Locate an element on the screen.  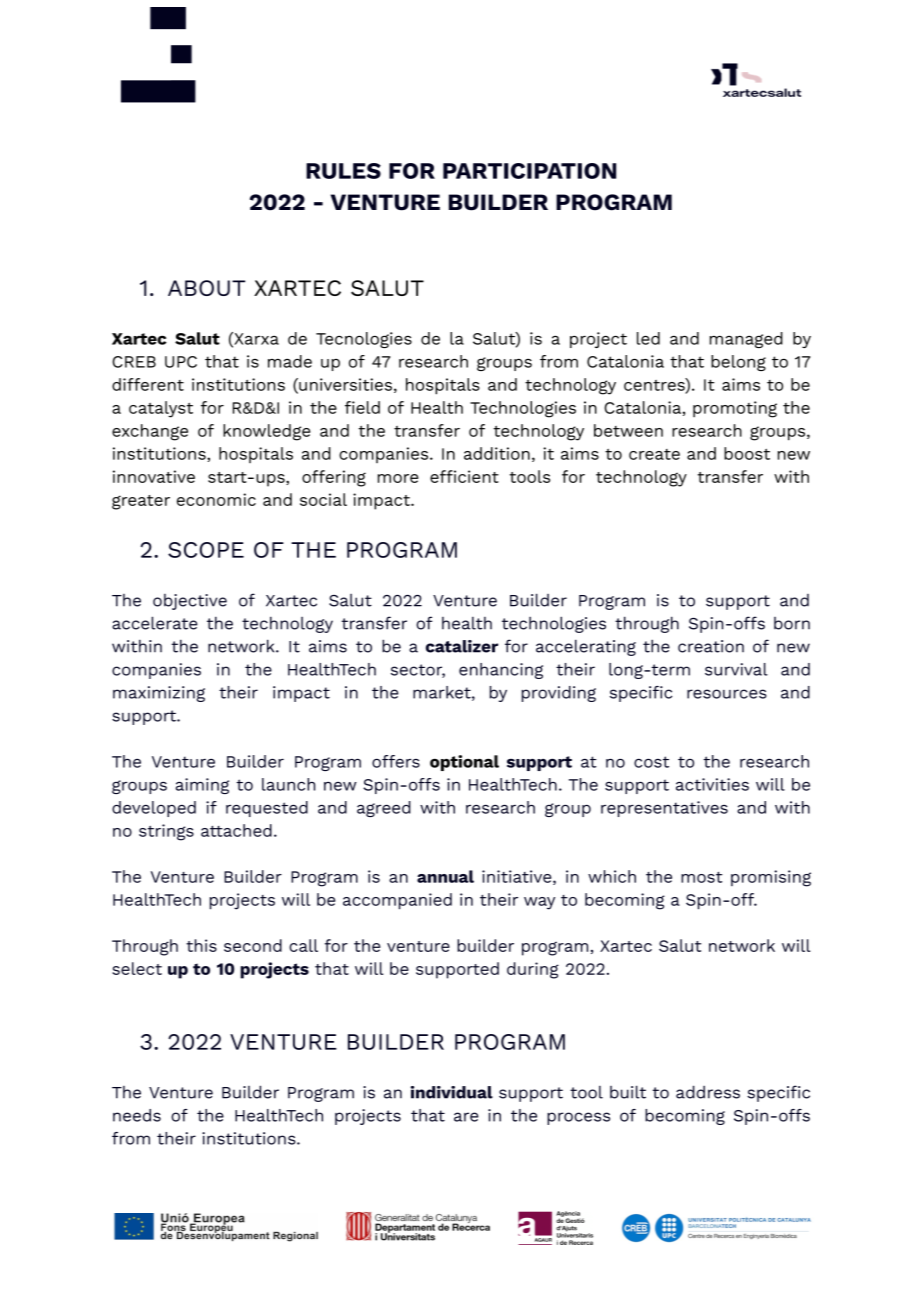
managed is located at coordinates (746, 340).
